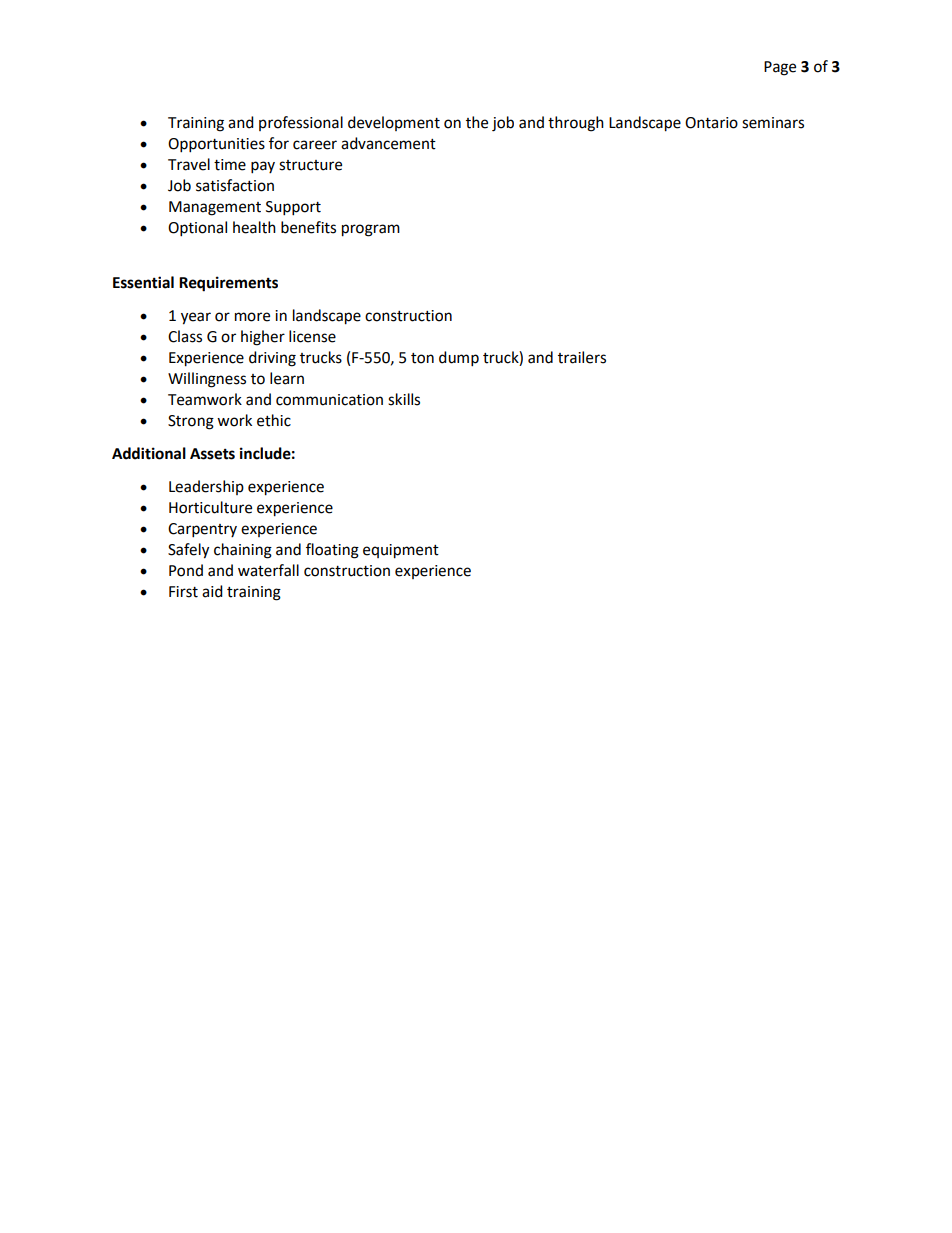 The height and width of the screenshot is (1233, 952). What do you see at coordinates (780, 68) in the screenshot?
I see `Page` at bounding box center [780, 68].
